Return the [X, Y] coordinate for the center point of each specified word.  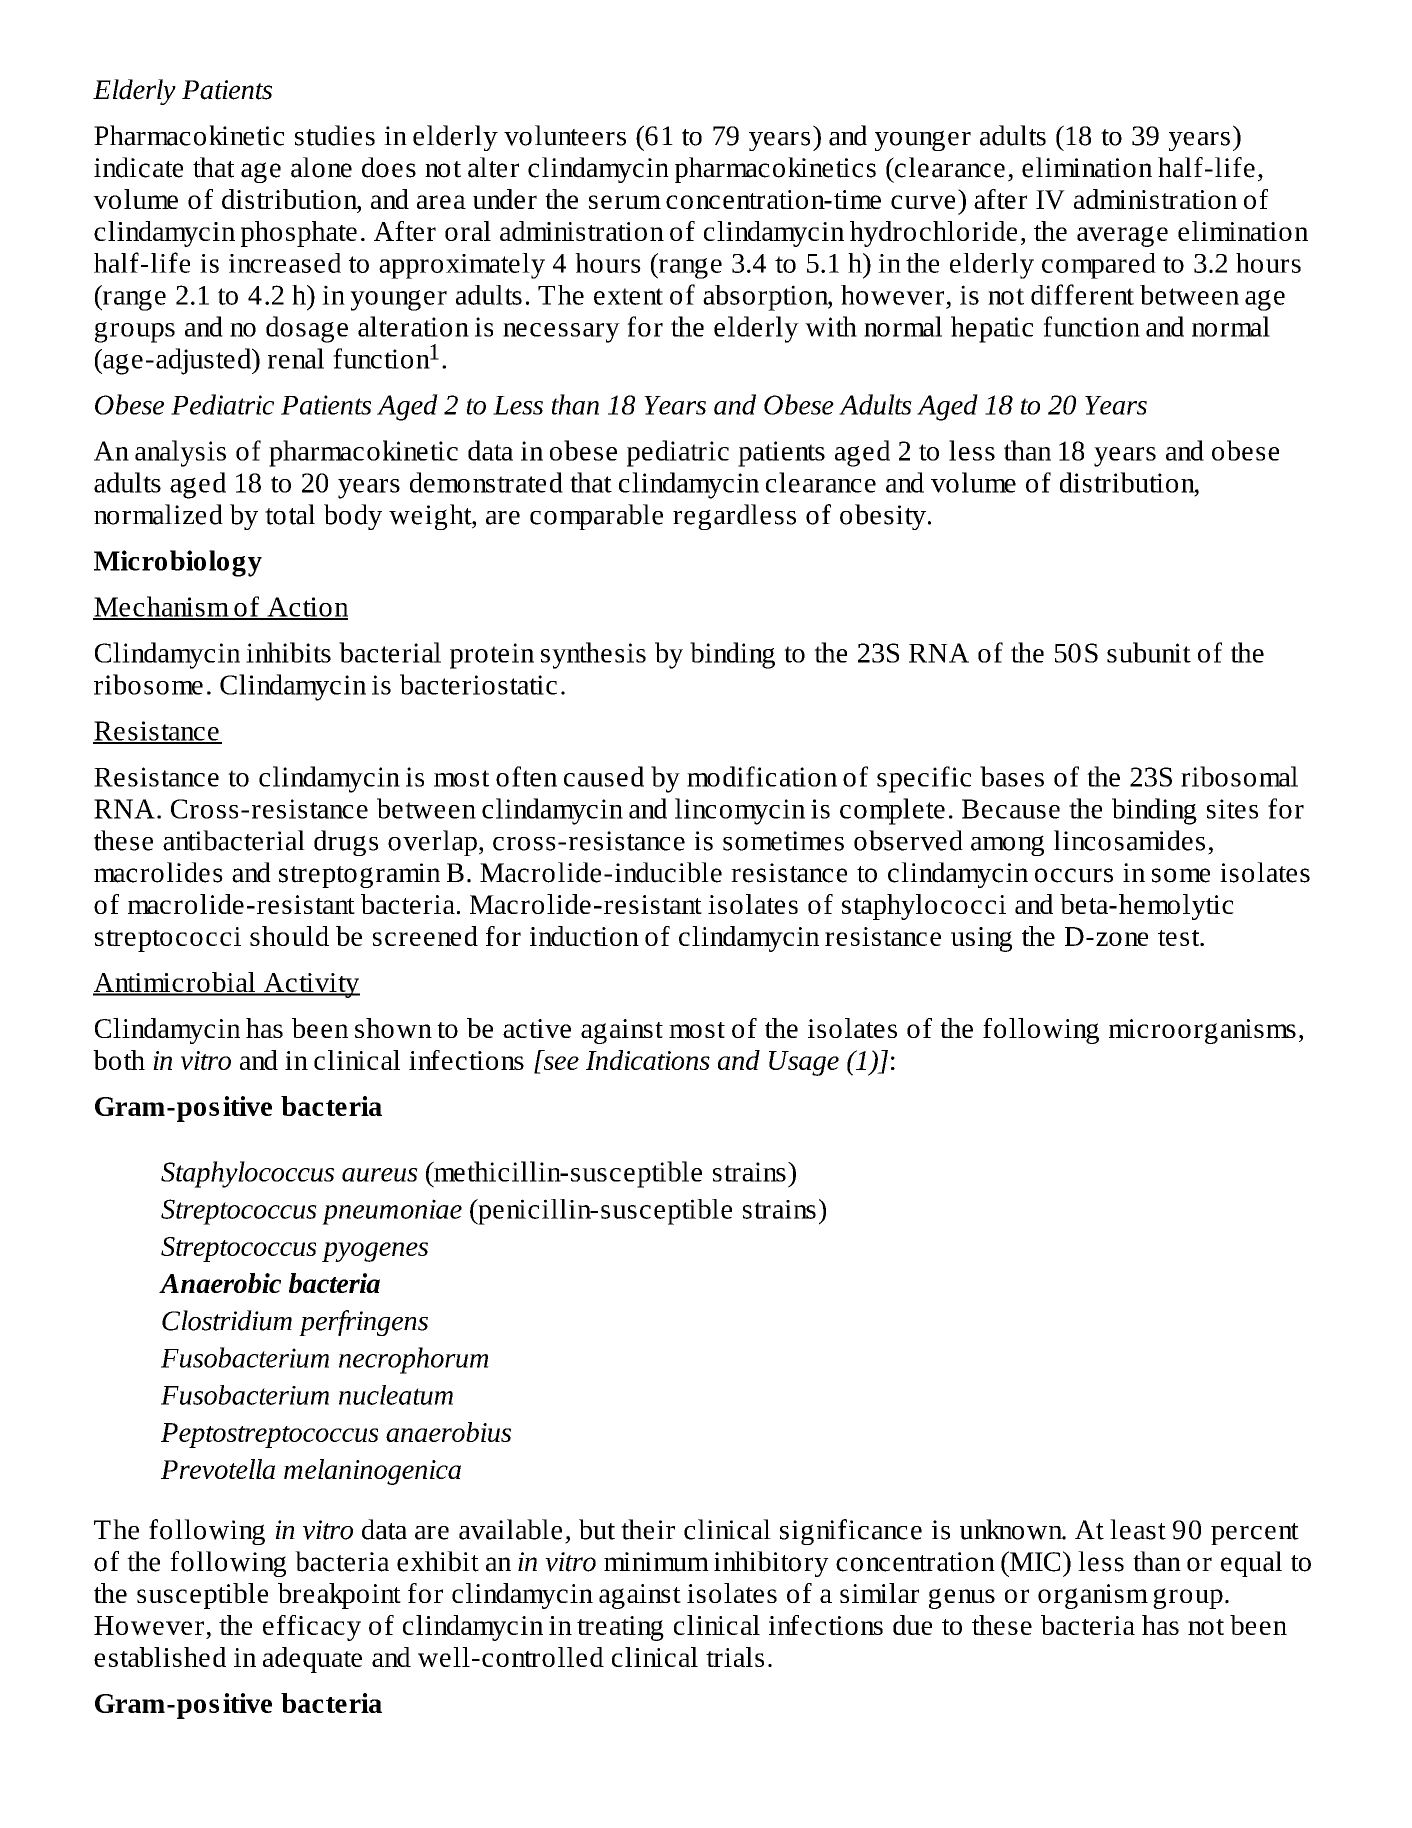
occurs [1074, 875]
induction [584, 936]
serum [625, 202]
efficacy [312, 1628]
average [1122, 236]
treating [620, 1628]
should [289, 936]
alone [321, 167]
